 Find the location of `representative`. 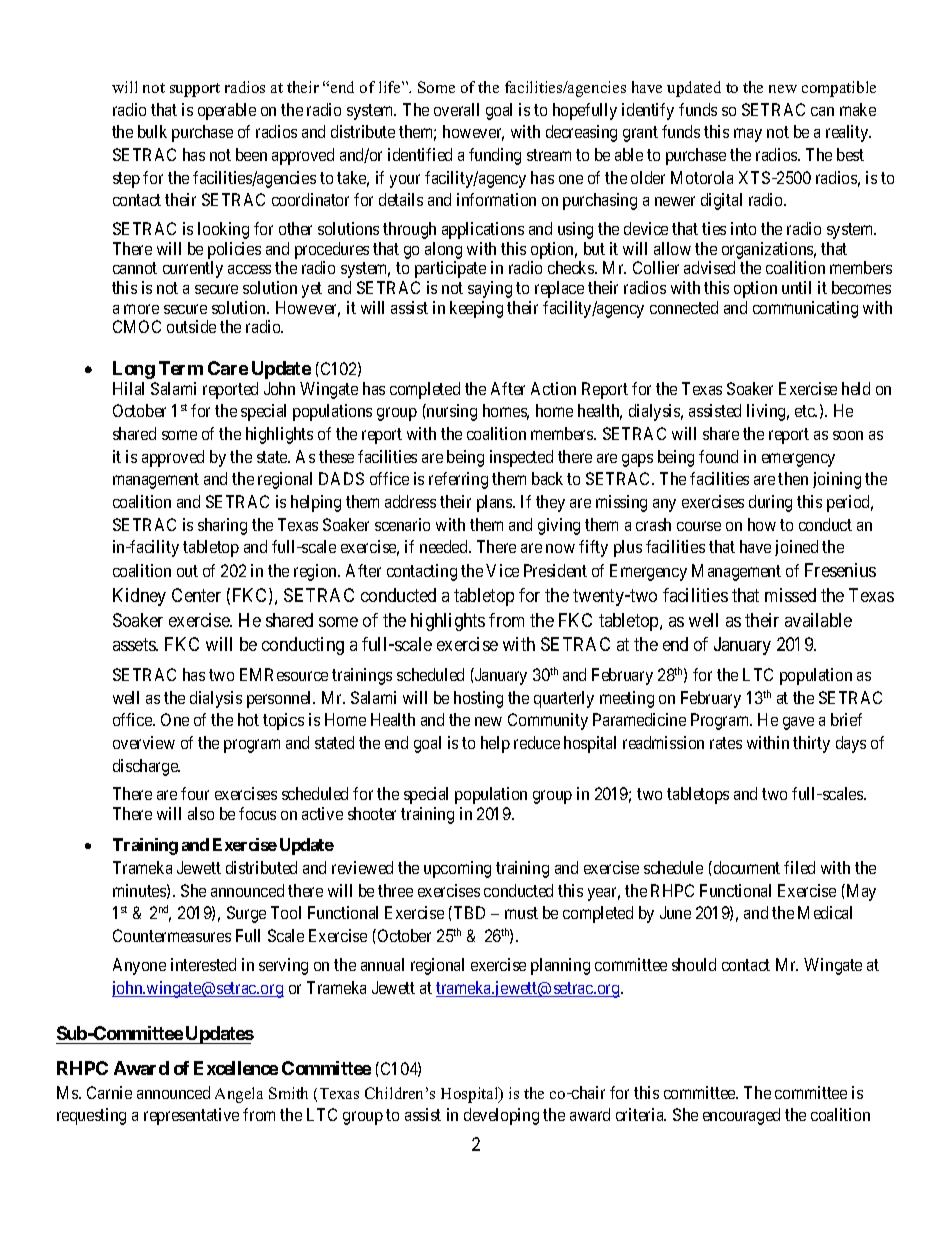

representative is located at coordinates (191, 1116).
